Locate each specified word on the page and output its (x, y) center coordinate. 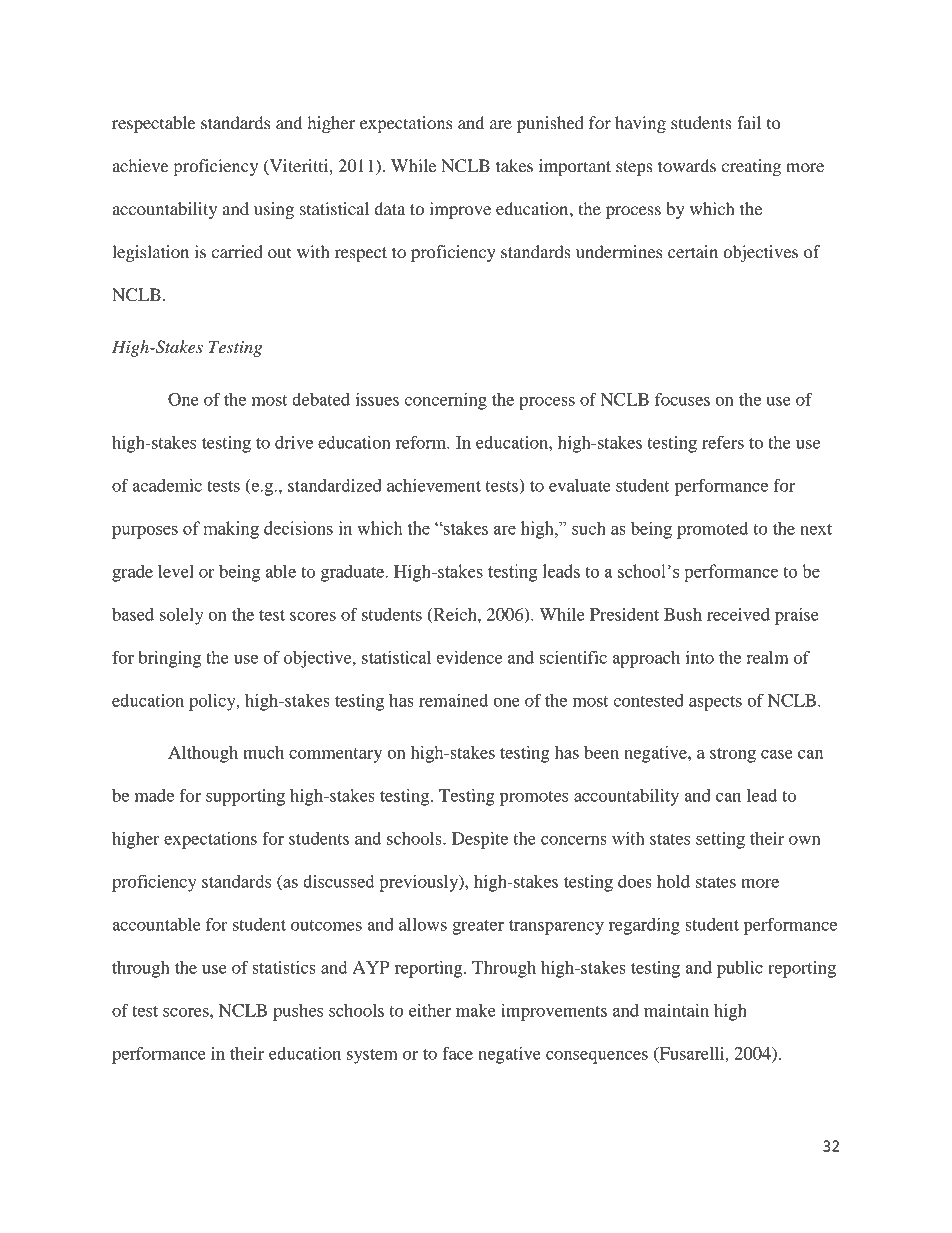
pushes (298, 1012)
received (738, 614)
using (274, 210)
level (176, 571)
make (476, 1010)
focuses (682, 399)
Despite (480, 840)
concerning (445, 401)
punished (550, 124)
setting (720, 840)
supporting (245, 797)
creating (751, 167)
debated (321, 399)
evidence (469, 657)
